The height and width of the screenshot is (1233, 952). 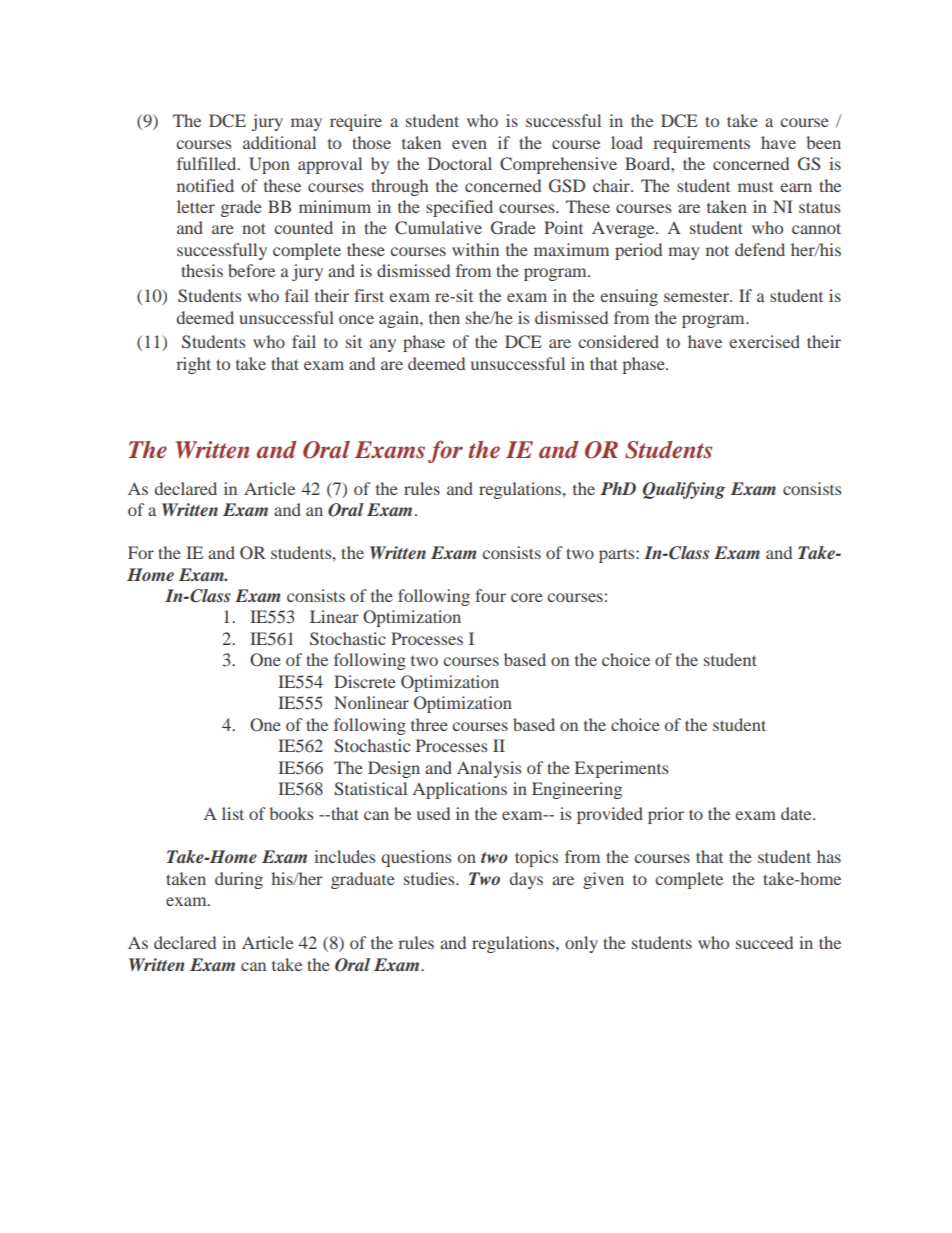 What do you see at coordinates (764, 942) in the screenshot?
I see `succeed` at bounding box center [764, 942].
